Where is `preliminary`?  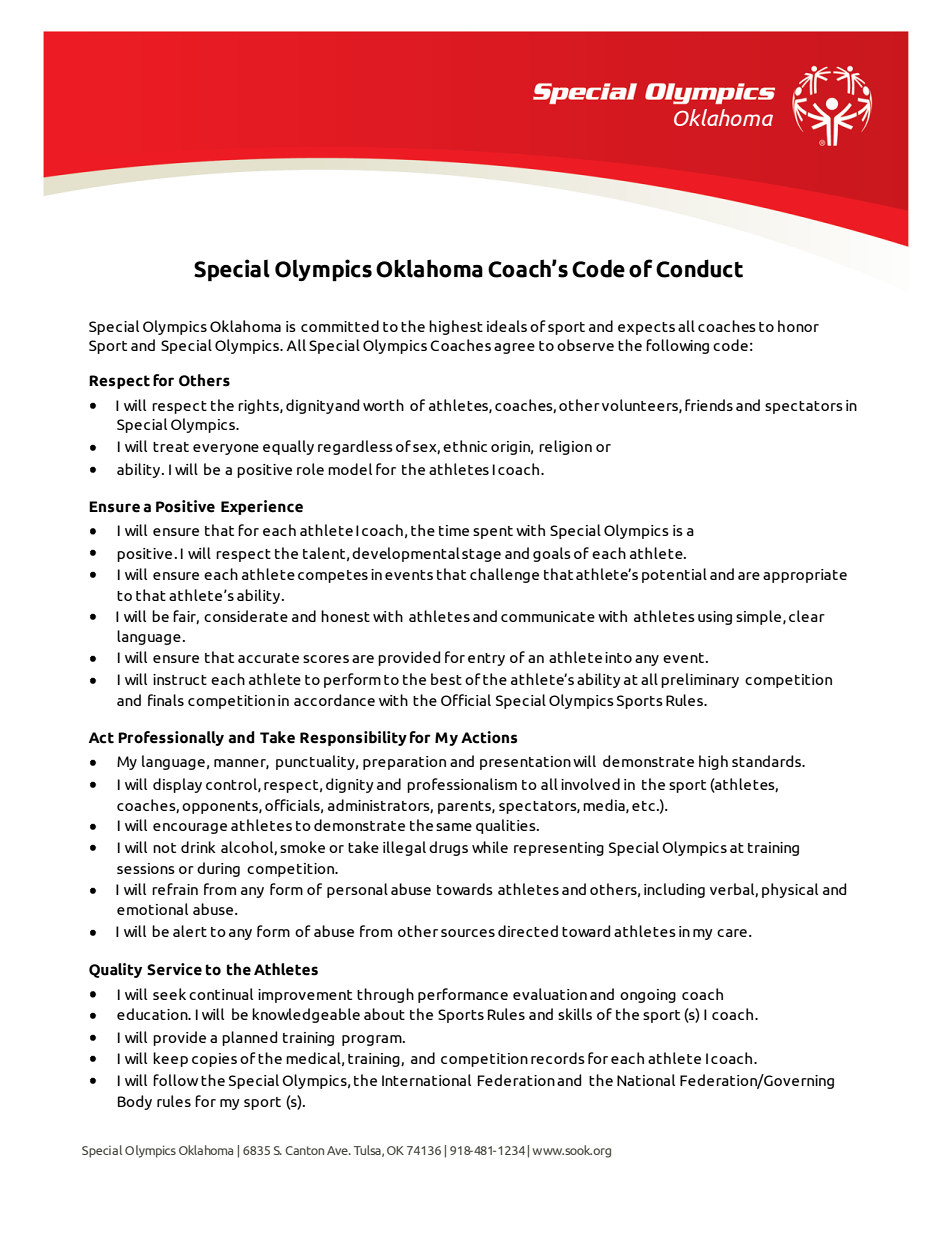 preliminary is located at coordinates (700, 680).
